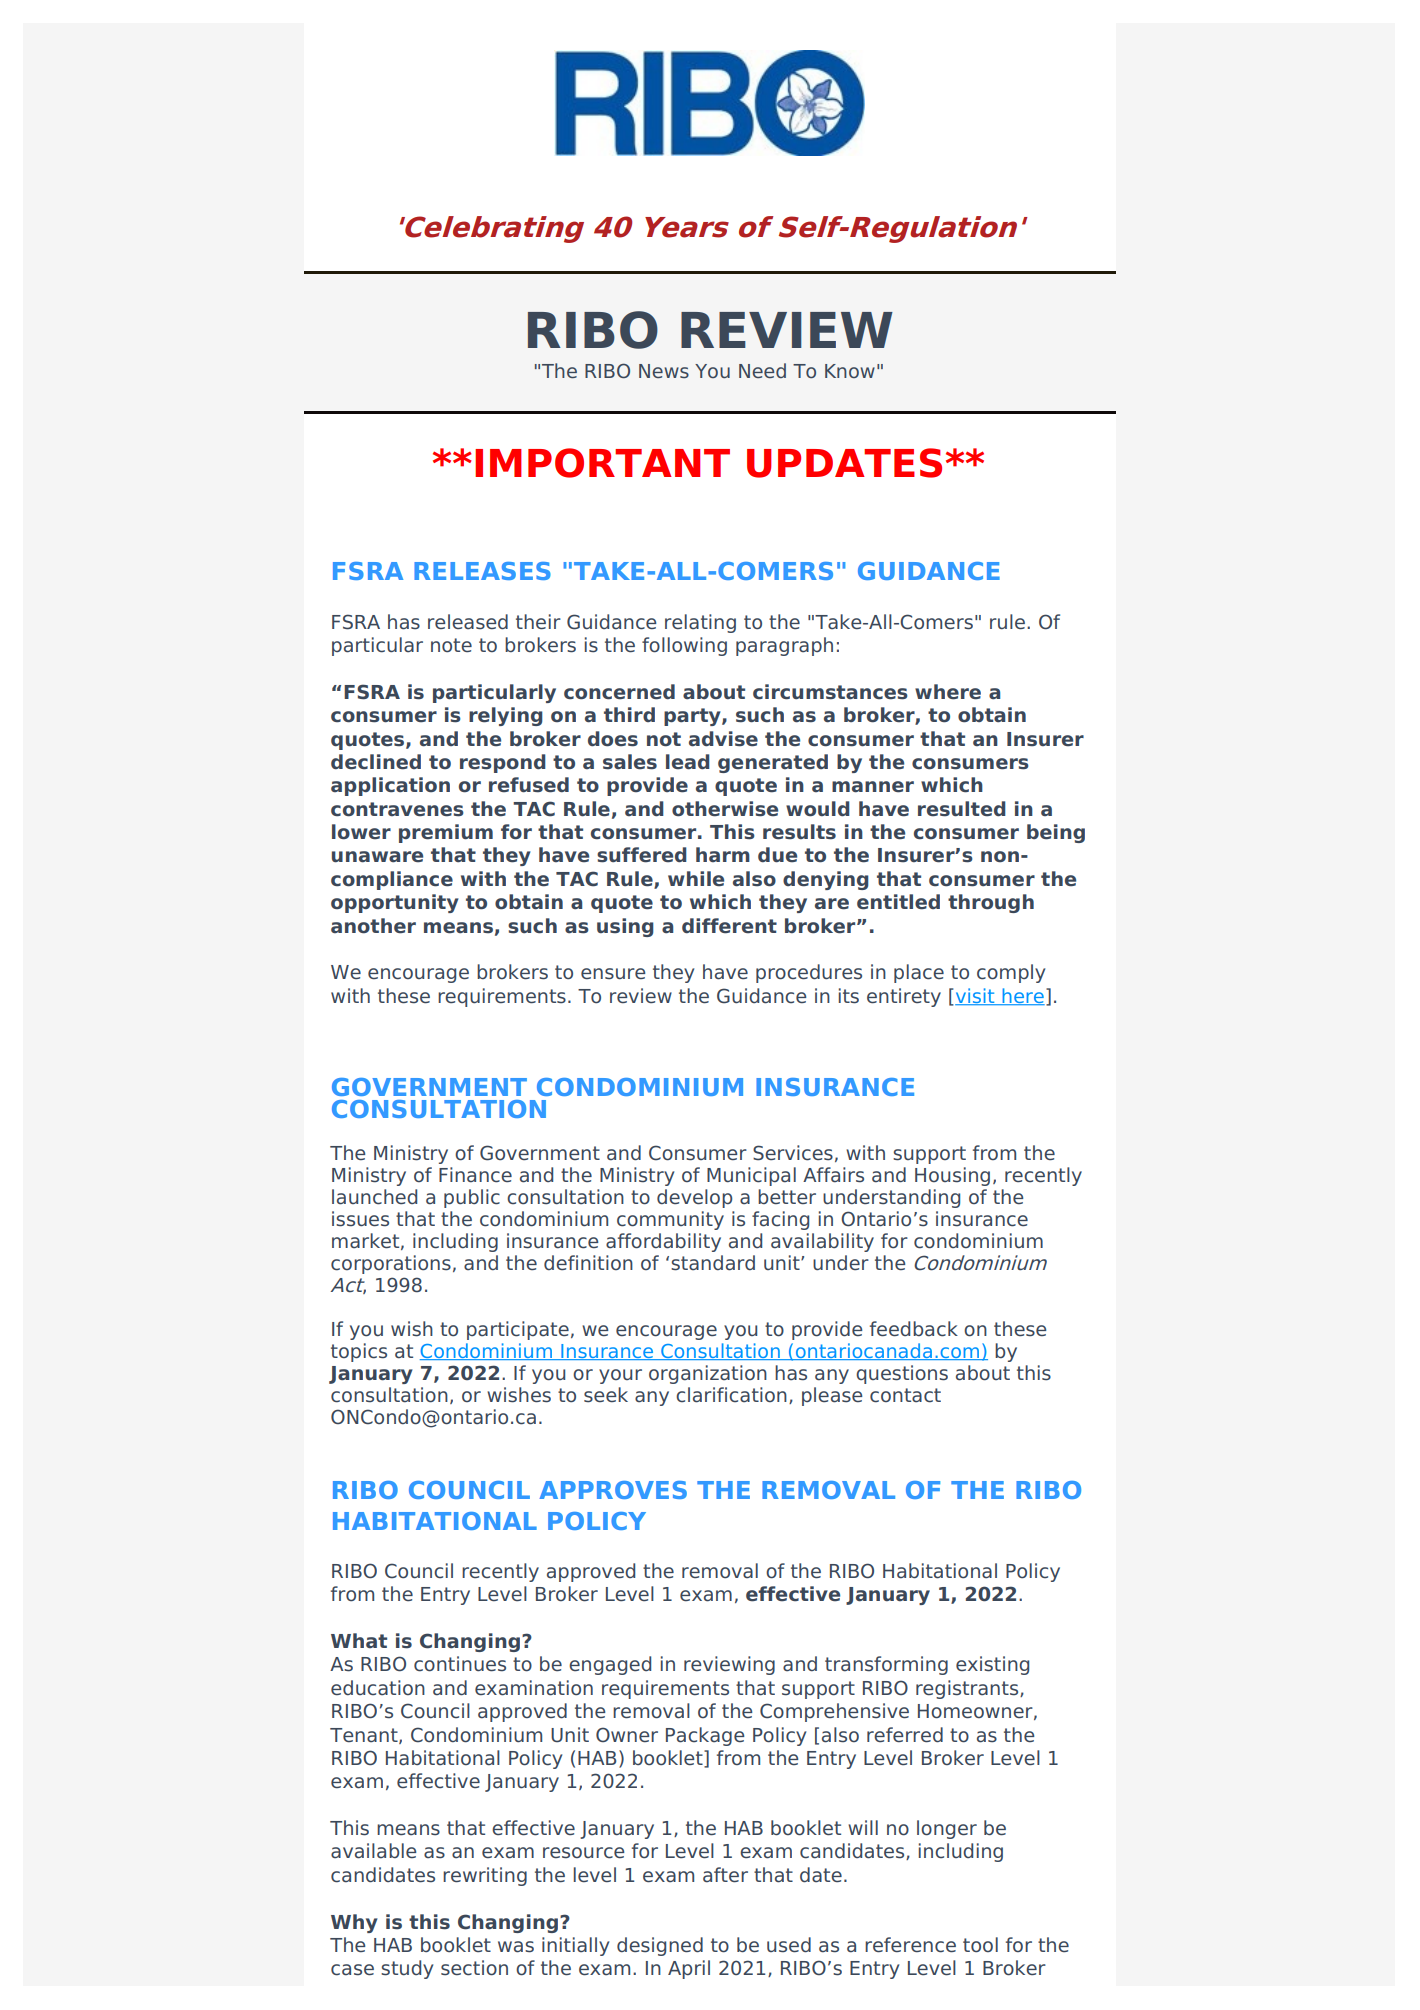  Describe the element at coordinates (451, 645) in the screenshot. I see `note` at that location.
